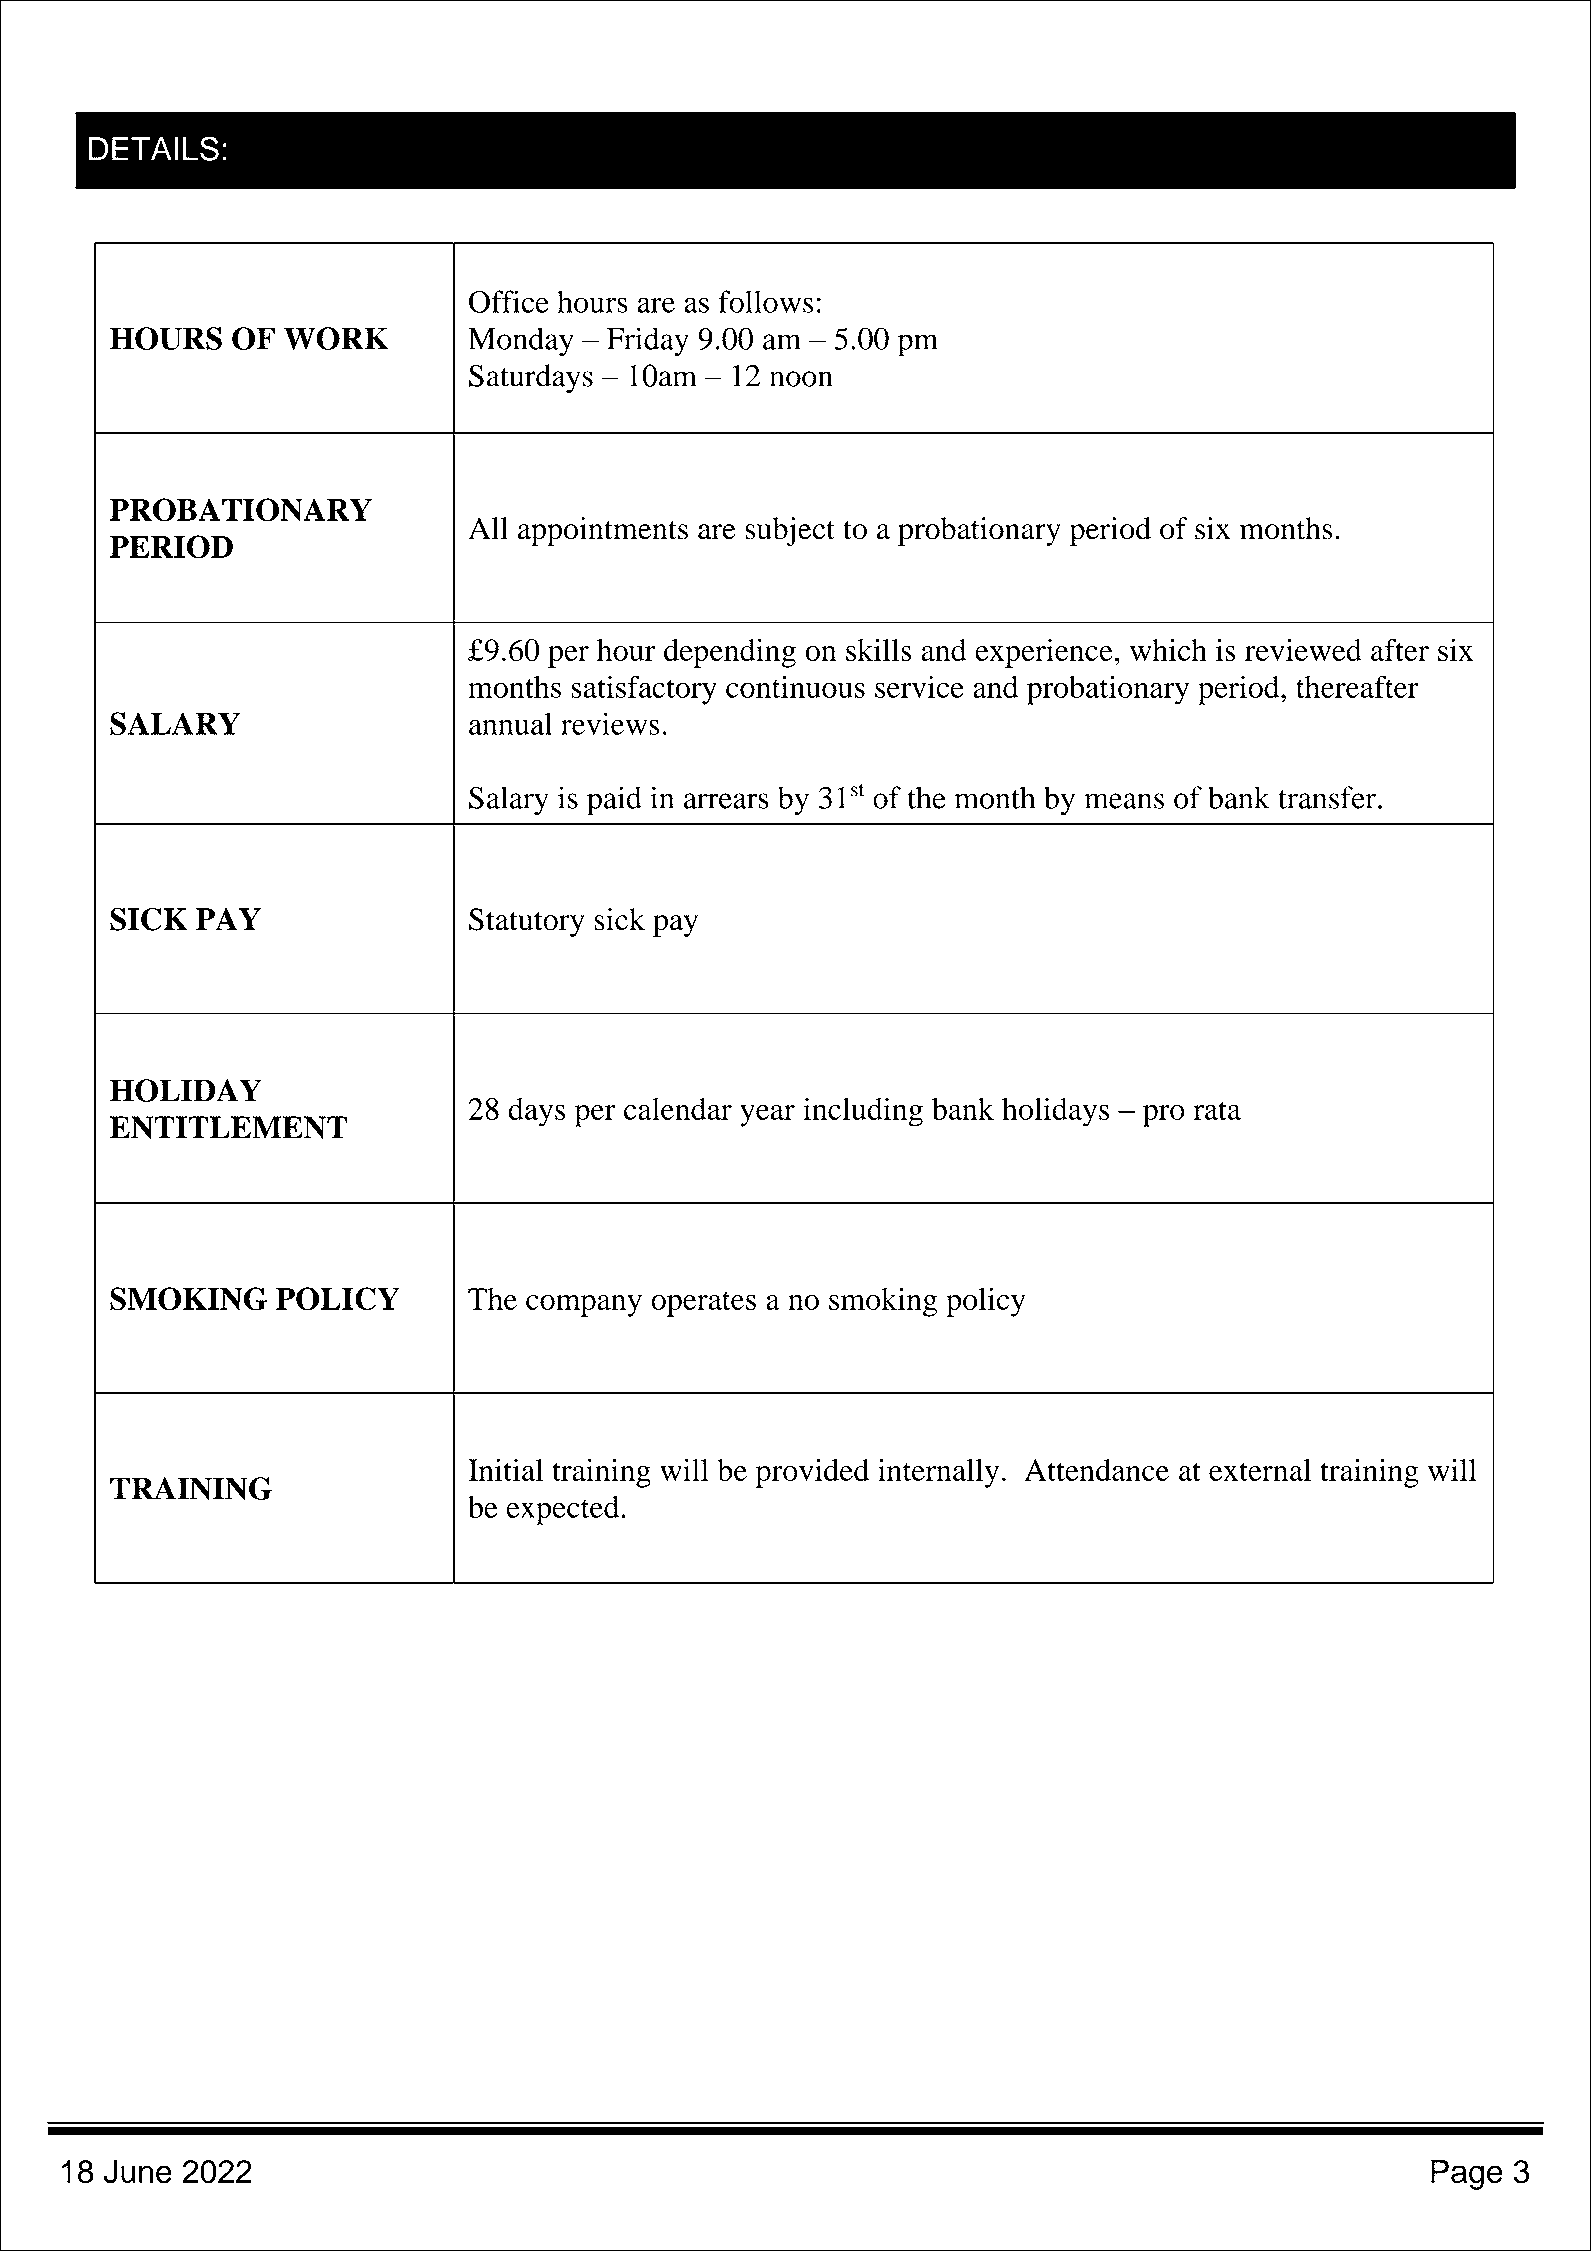 This image has width=1591, height=2251. What do you see at coordinates (1217, 1110) in the image?
I see `rata` at bounding box center [1217, 1110].
